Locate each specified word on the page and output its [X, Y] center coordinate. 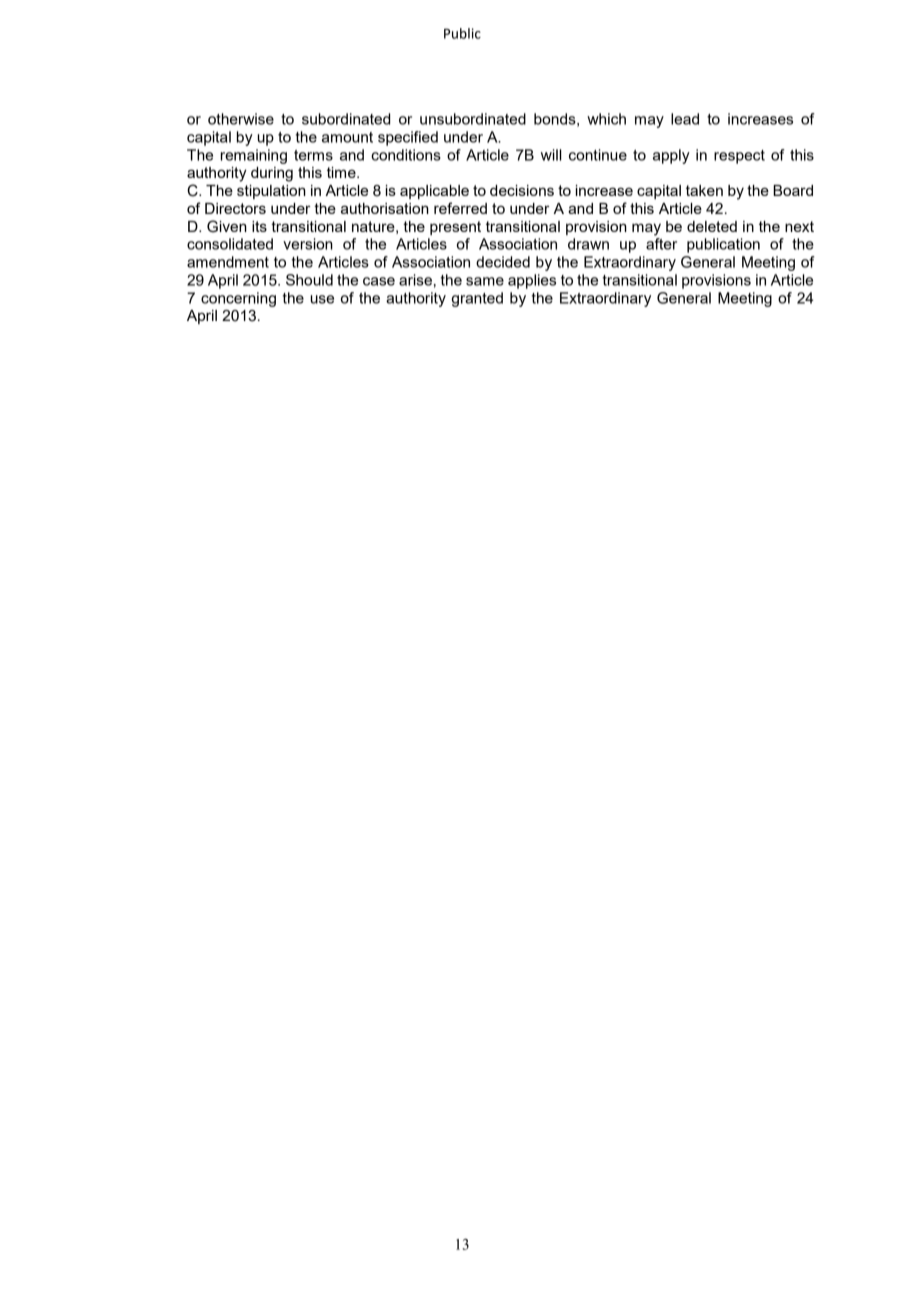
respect [739, 157]
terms [313, 155]
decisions [522, 190]
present [455, 228]
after [661, 244]
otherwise [241, 119]
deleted [712, 226]
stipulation [271, 192]
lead [685, 119]
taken [704, 190]
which [606, 119]
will [551, 155]
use [322, 299]
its [259, 226]
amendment [228, 262]
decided [503, 262]
